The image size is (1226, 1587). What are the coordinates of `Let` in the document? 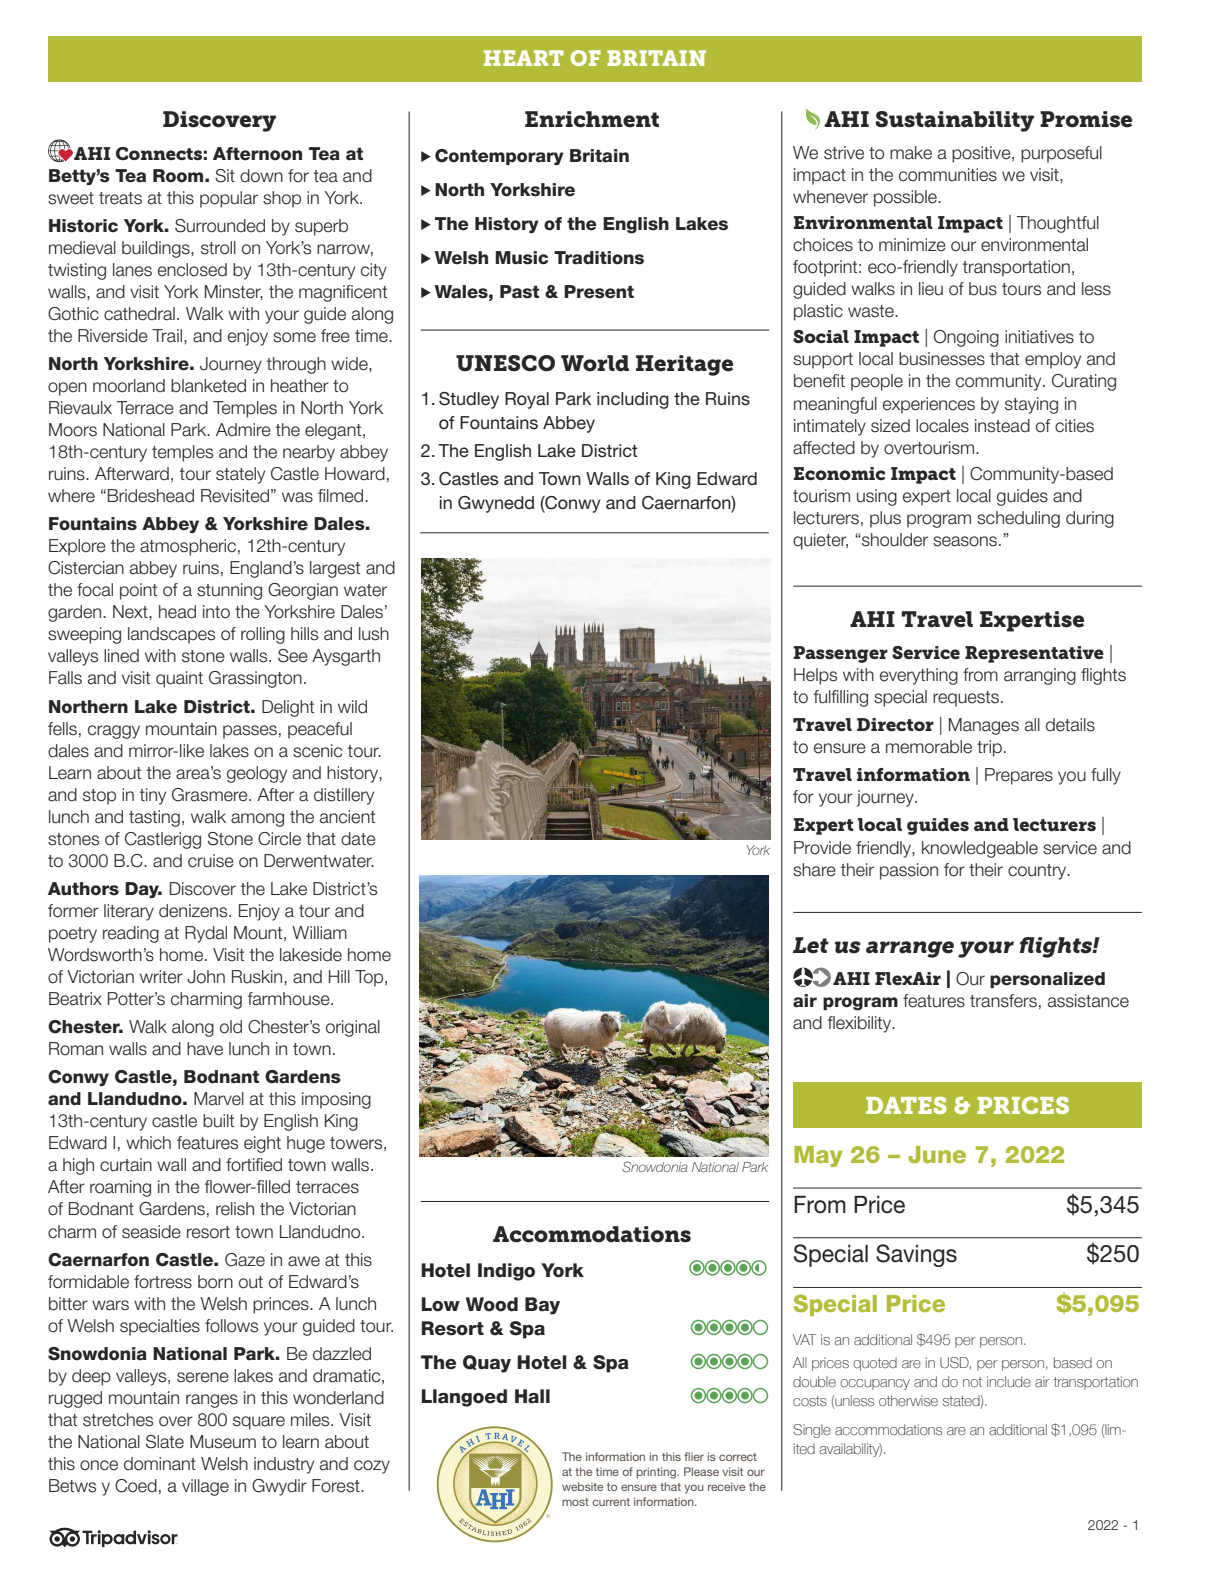 It's located at (811, 945).
